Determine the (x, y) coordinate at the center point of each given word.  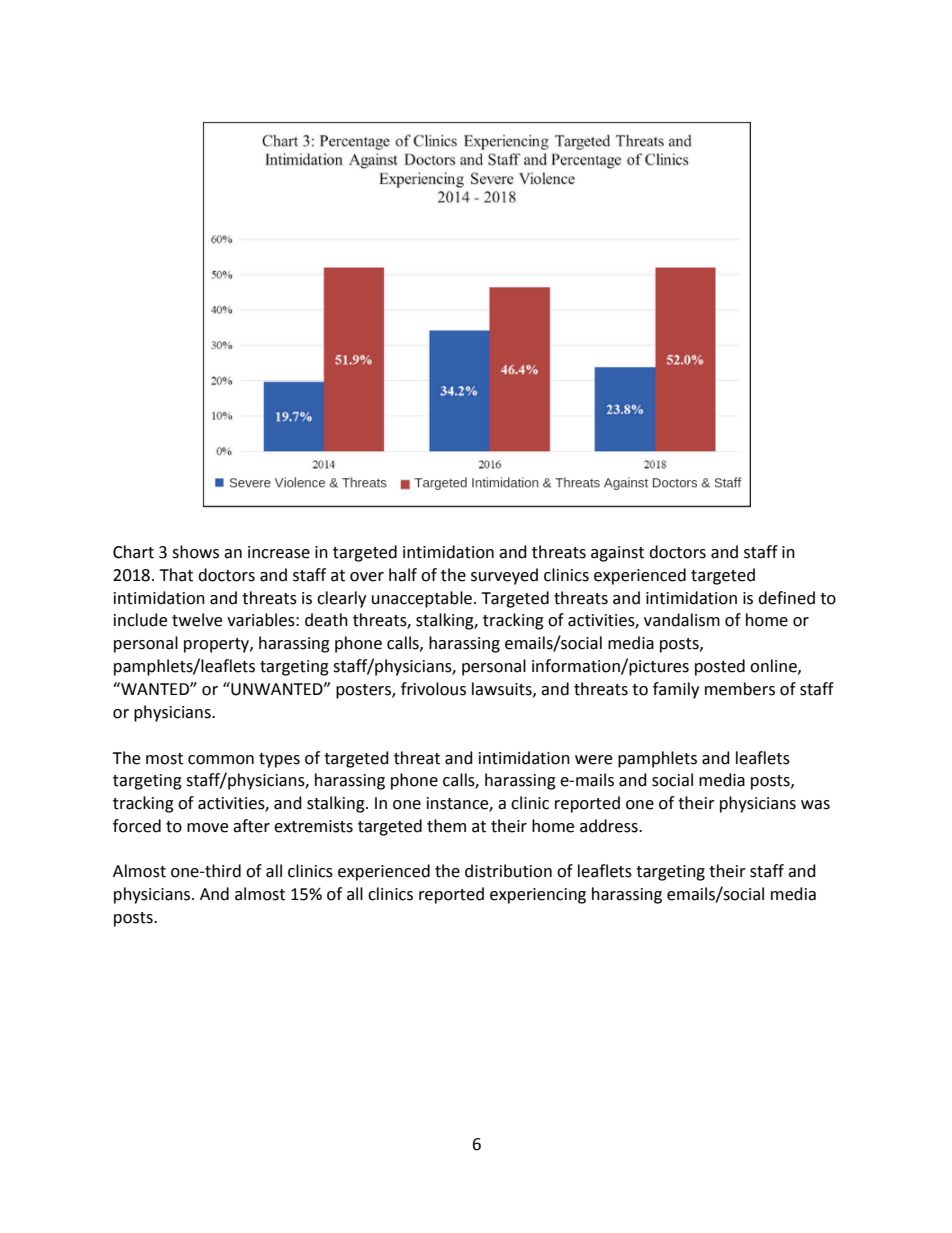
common (221, 760)
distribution (508, 871)
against (617, 554)
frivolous (433, 689)
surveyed (504, 576)
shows (195, 552)
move (207, 828)
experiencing (538, 896)
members (740, 689)
